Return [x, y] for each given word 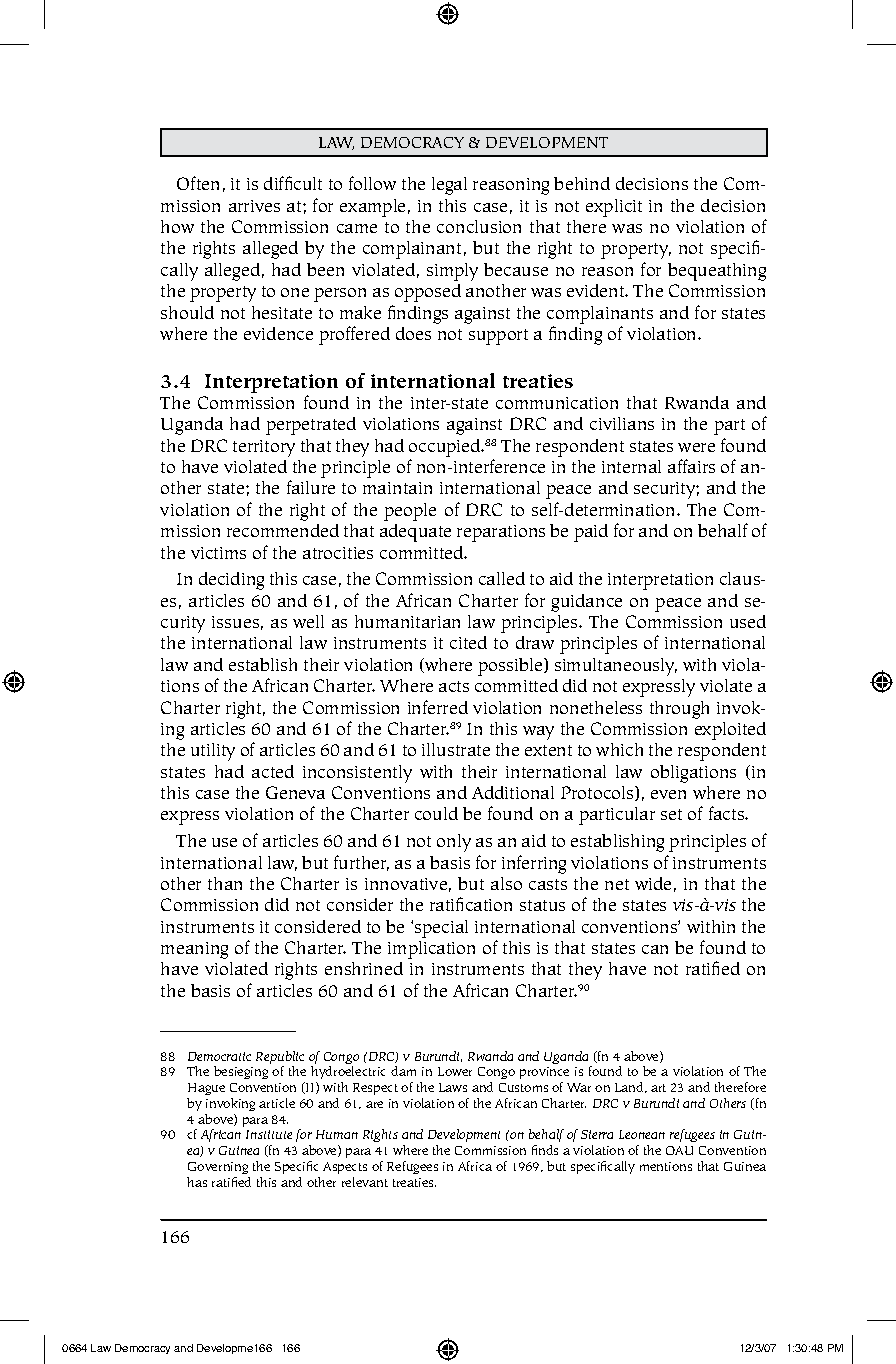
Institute [269, 1134]
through [679, 710]
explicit [614, 208]
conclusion [479, 226]
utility [213, 752]
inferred [438, 707]
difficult [293, 183]
